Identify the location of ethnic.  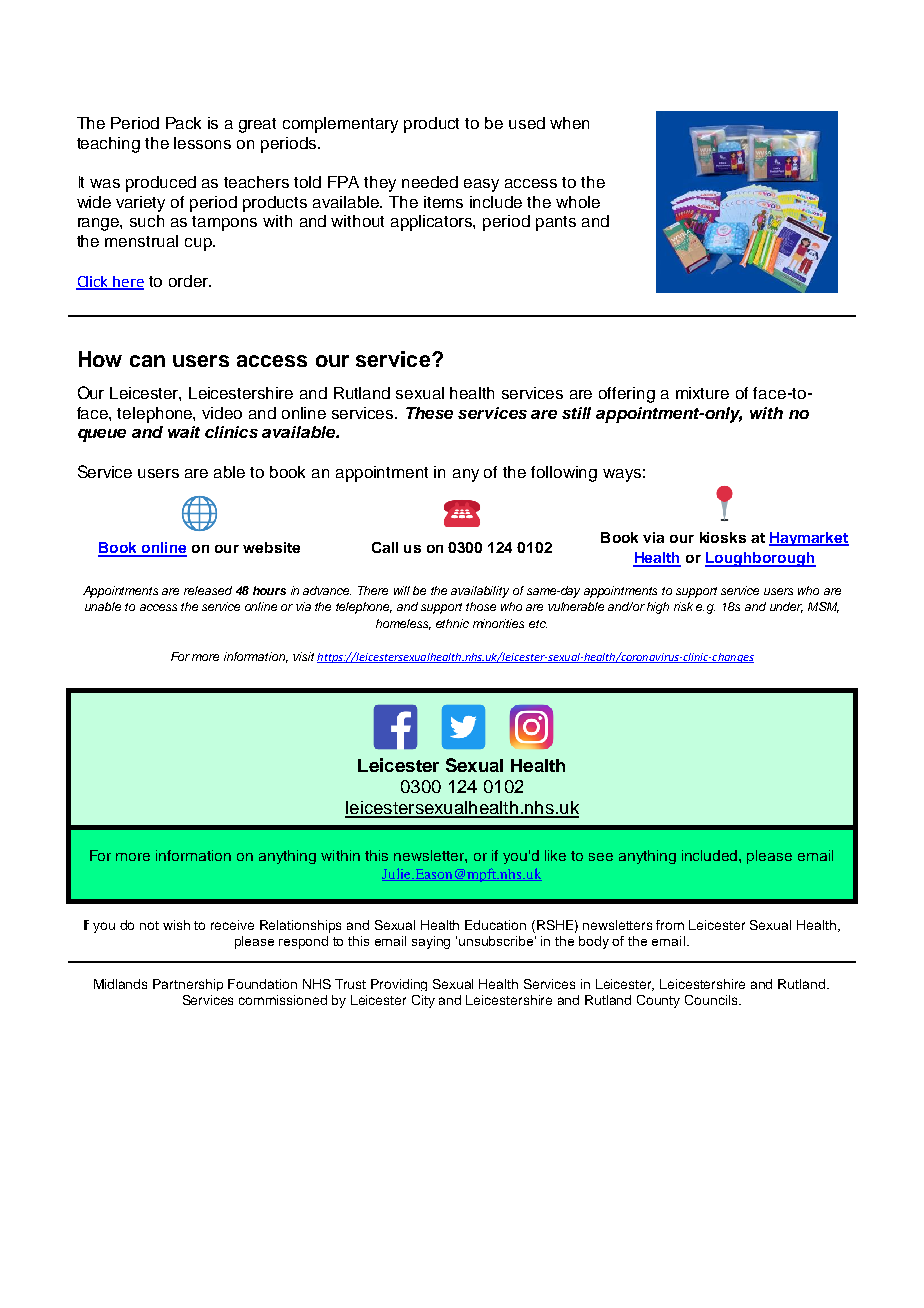
(452, 623).
